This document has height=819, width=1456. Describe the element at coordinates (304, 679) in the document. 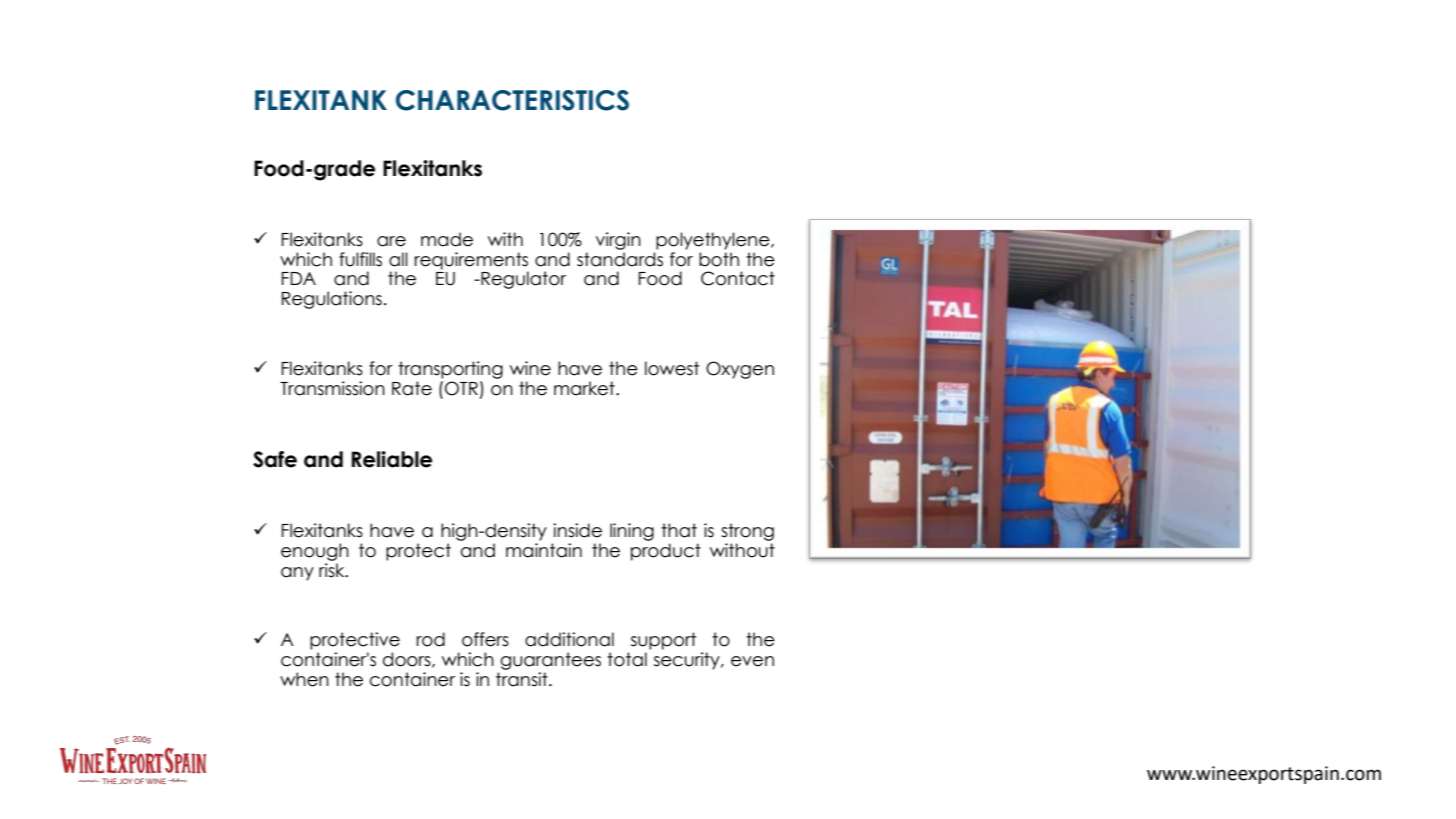

I see `when` at that location.
